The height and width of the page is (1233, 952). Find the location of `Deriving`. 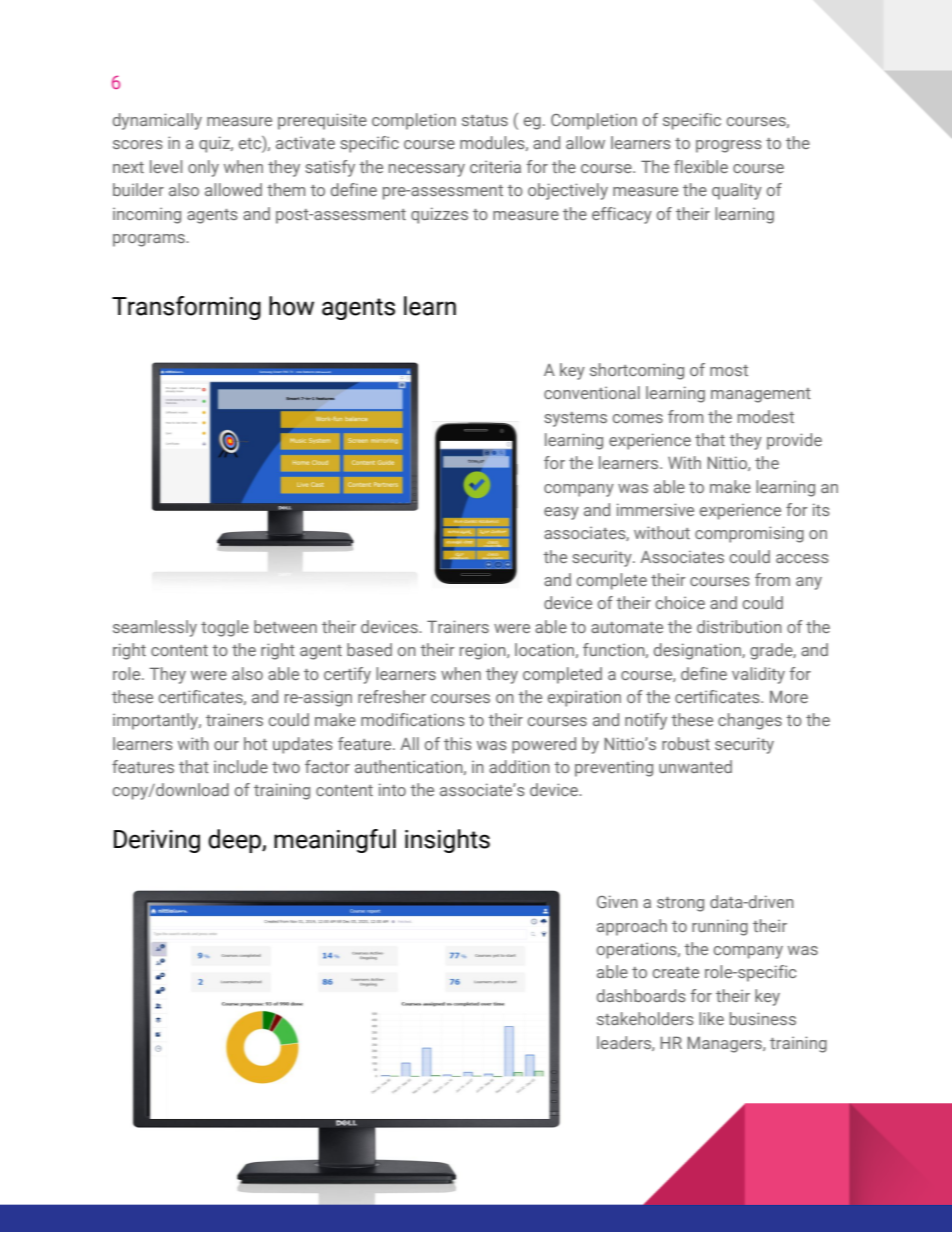

Deriving is located at coordinates (157, 841).
